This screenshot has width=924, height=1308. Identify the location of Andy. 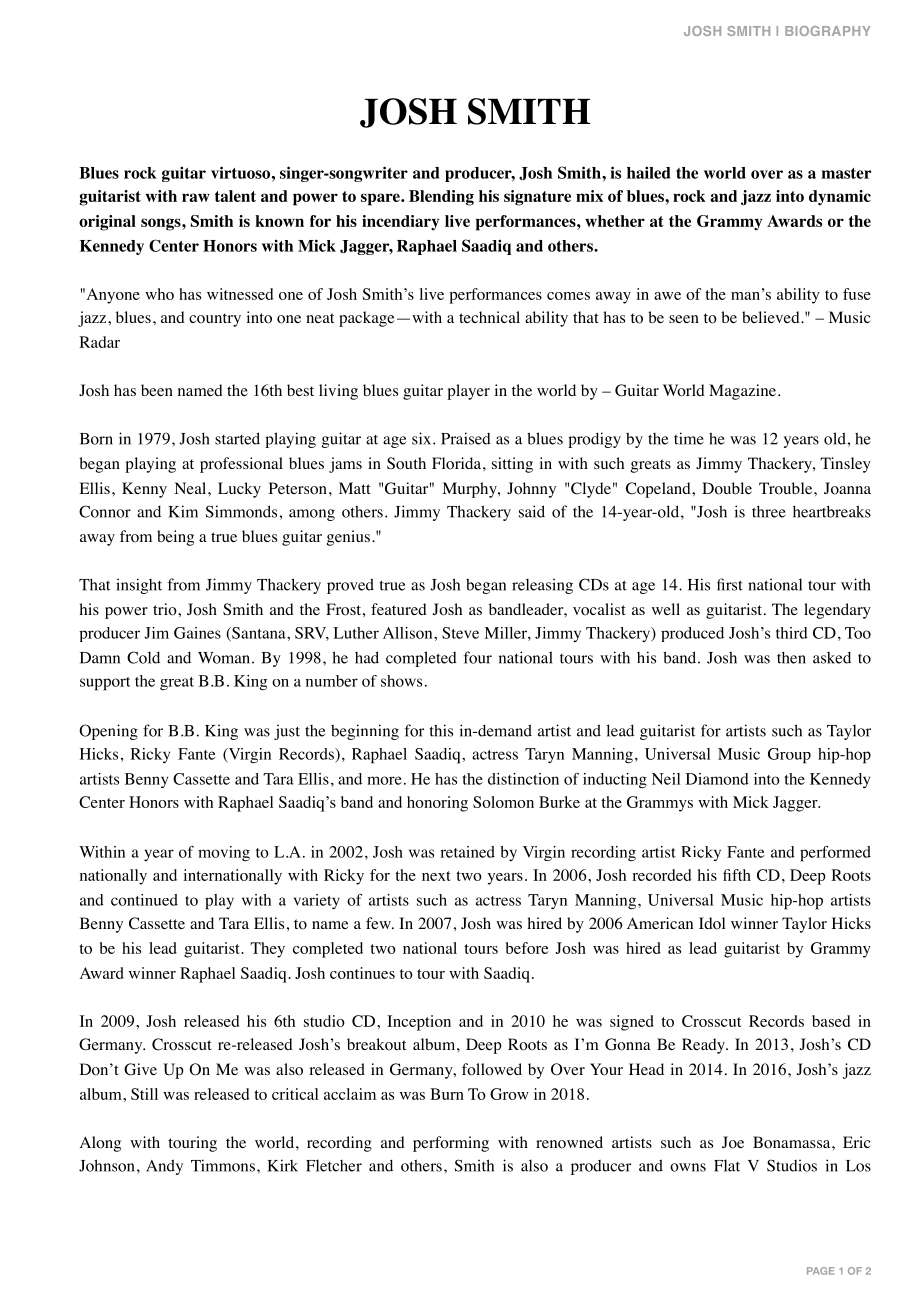
(164, 1167).
